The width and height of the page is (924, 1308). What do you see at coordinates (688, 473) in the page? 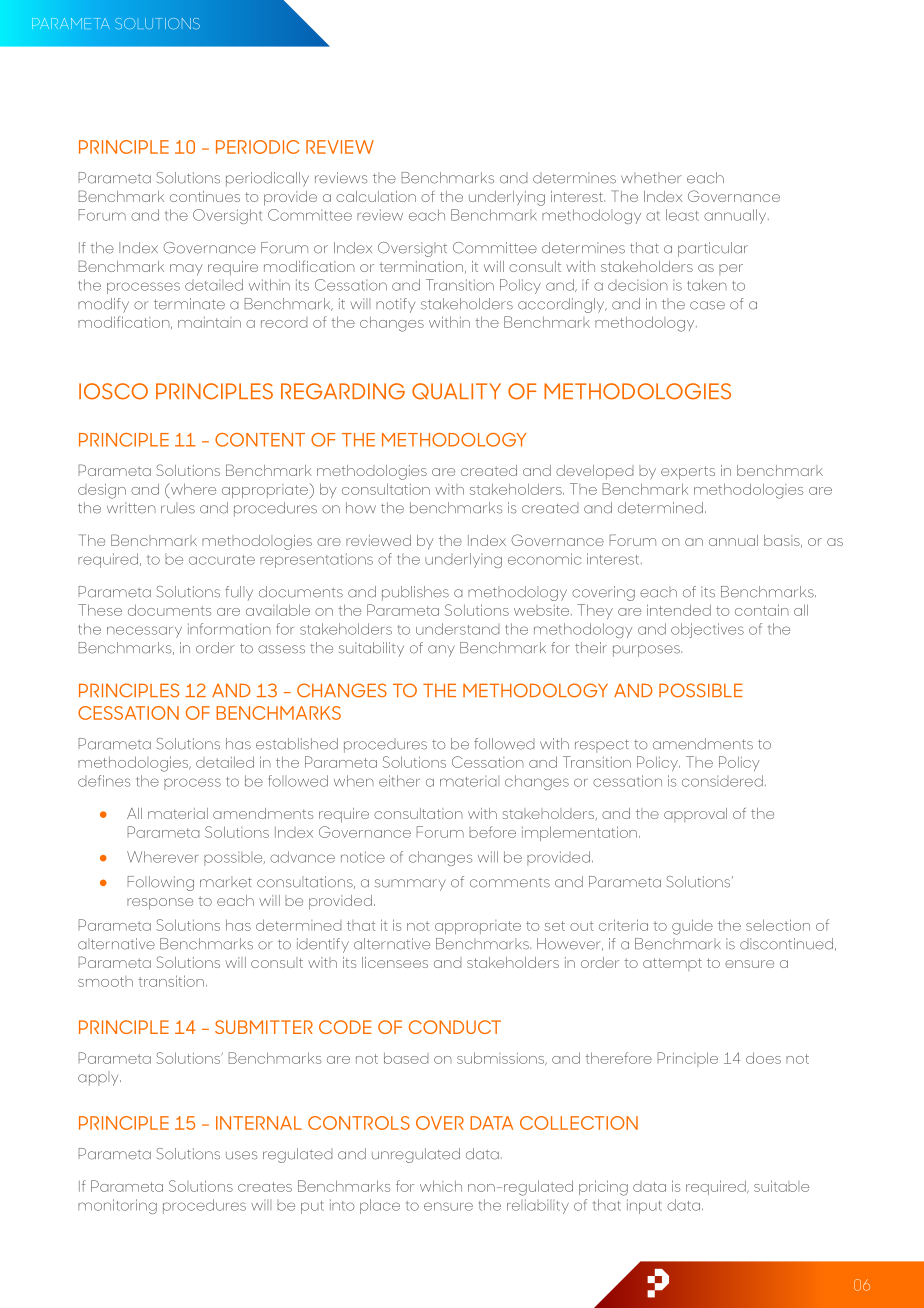
I see `experts` at bounding box center [688, 473].
